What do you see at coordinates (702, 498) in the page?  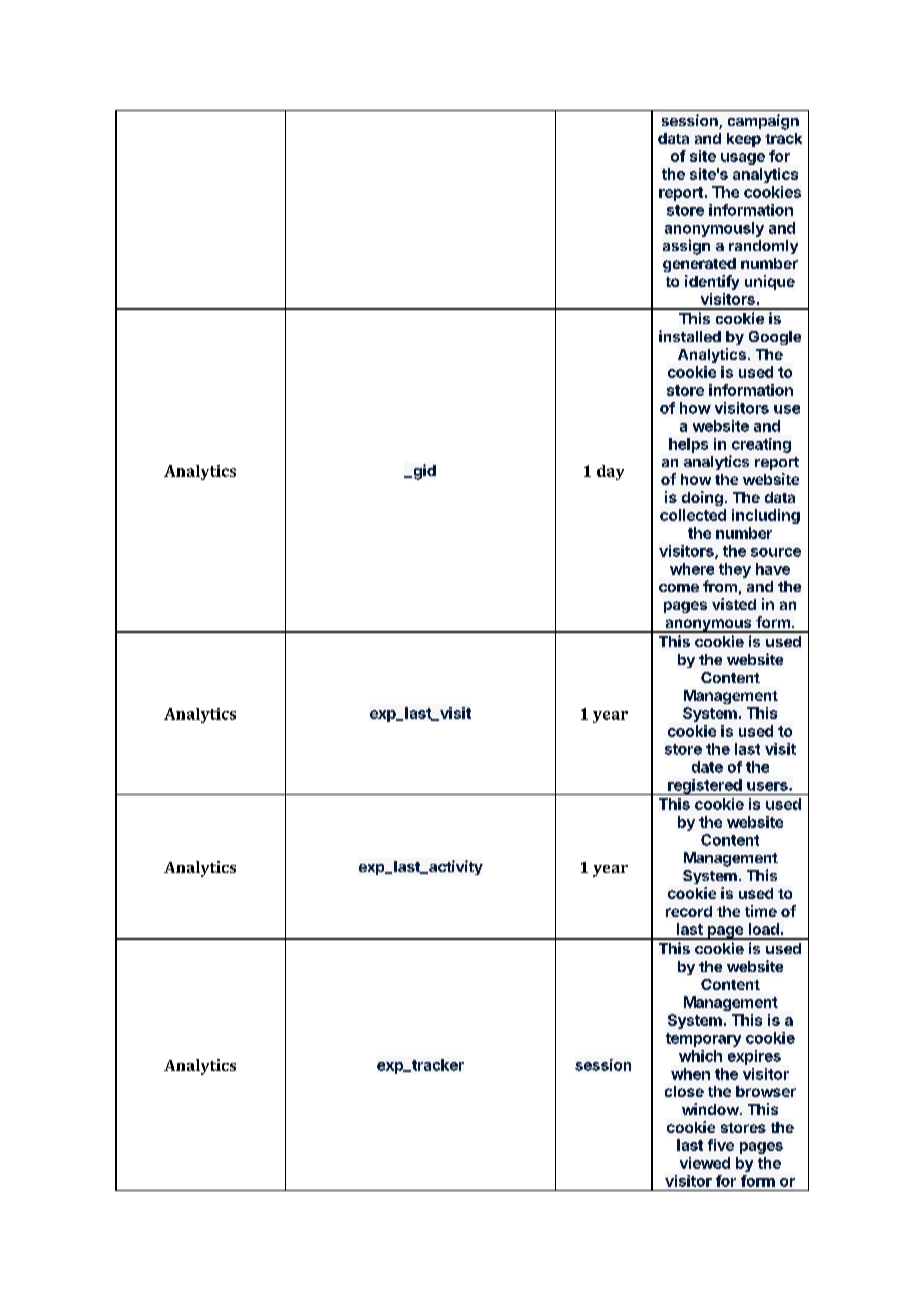 I see `doing` at bounding box center [702, 498].
